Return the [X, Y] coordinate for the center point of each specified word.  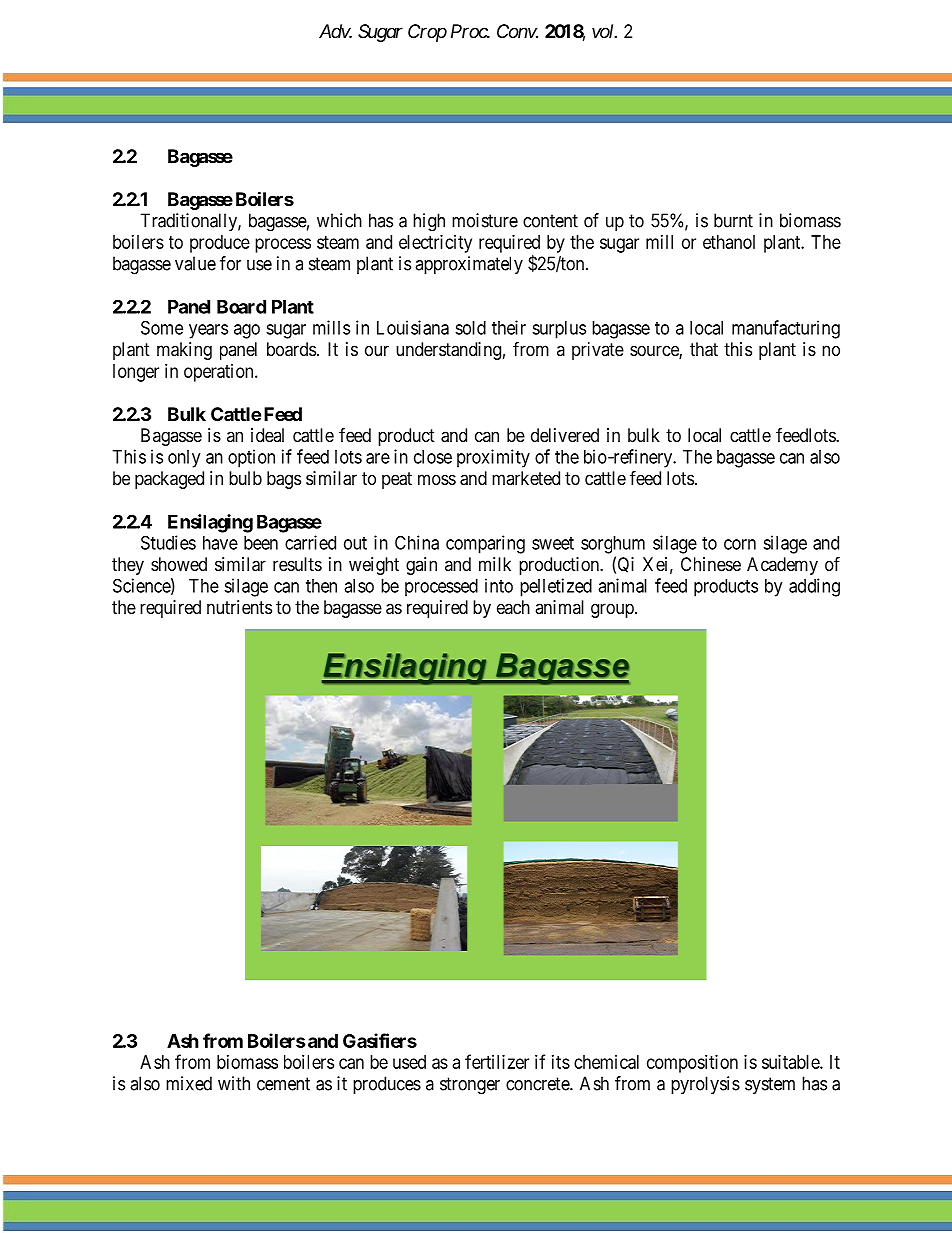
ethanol [729, 242]
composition [692, 1064]
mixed [189, 1083]
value [195, 263]
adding [814, 587]
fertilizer [497, 1061]
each [513, 607]
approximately [469, 265]
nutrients [239, 607]
